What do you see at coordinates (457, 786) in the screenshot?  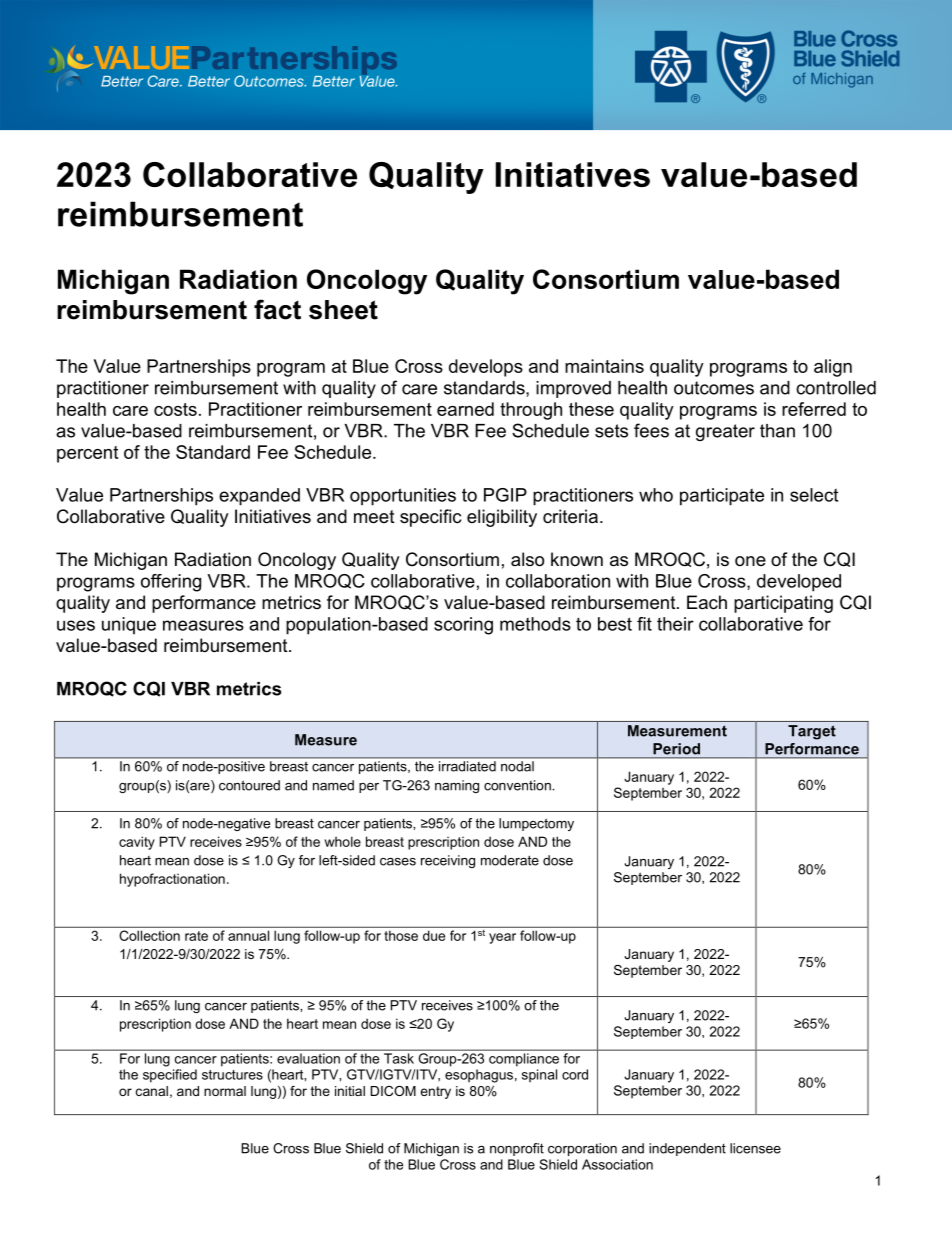 I see `naming` at bounding box center [457, 786].
